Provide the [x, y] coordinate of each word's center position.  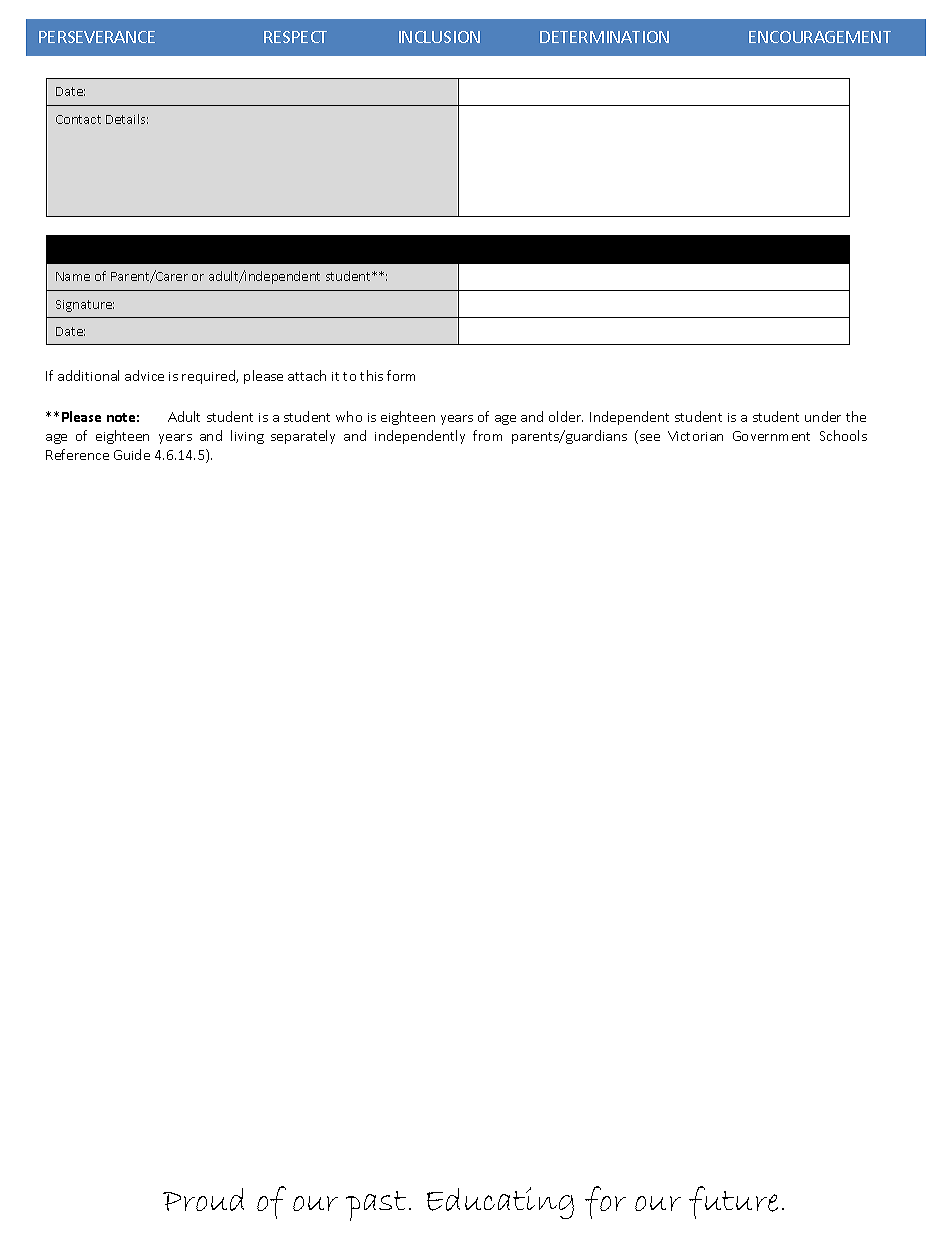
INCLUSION [439, 37]
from [487, 435]
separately [303, 437]
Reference [77, 454]
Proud [203, 1199]
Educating [500, 1203]
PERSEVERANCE [97, 37]
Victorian [695, 436]
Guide [132, 454]
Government [771, 436]
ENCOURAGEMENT [820, 37]
